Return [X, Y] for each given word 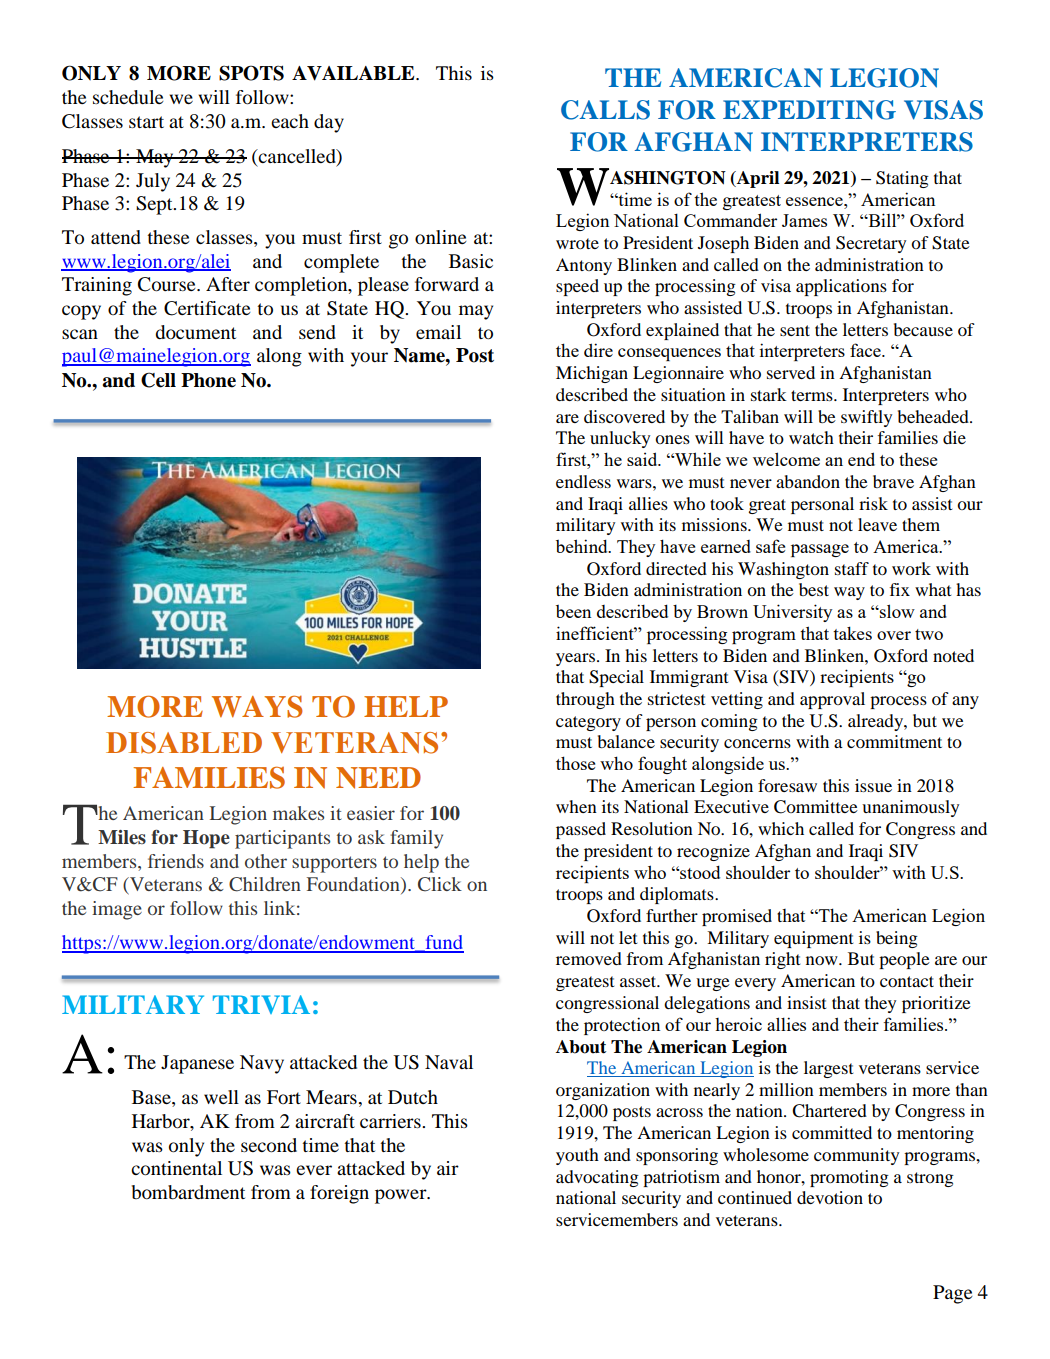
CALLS [605, 110]
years [577, 659]
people [904, 960]
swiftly [866, 418]
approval [832, 700]
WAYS [257, 706]
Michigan [592, 374]
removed [589, 958]
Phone [208, 380]
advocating [597, 1178]
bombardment [188, 1192]
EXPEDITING [809, 110]
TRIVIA [261, 1004]
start [146, 122]
